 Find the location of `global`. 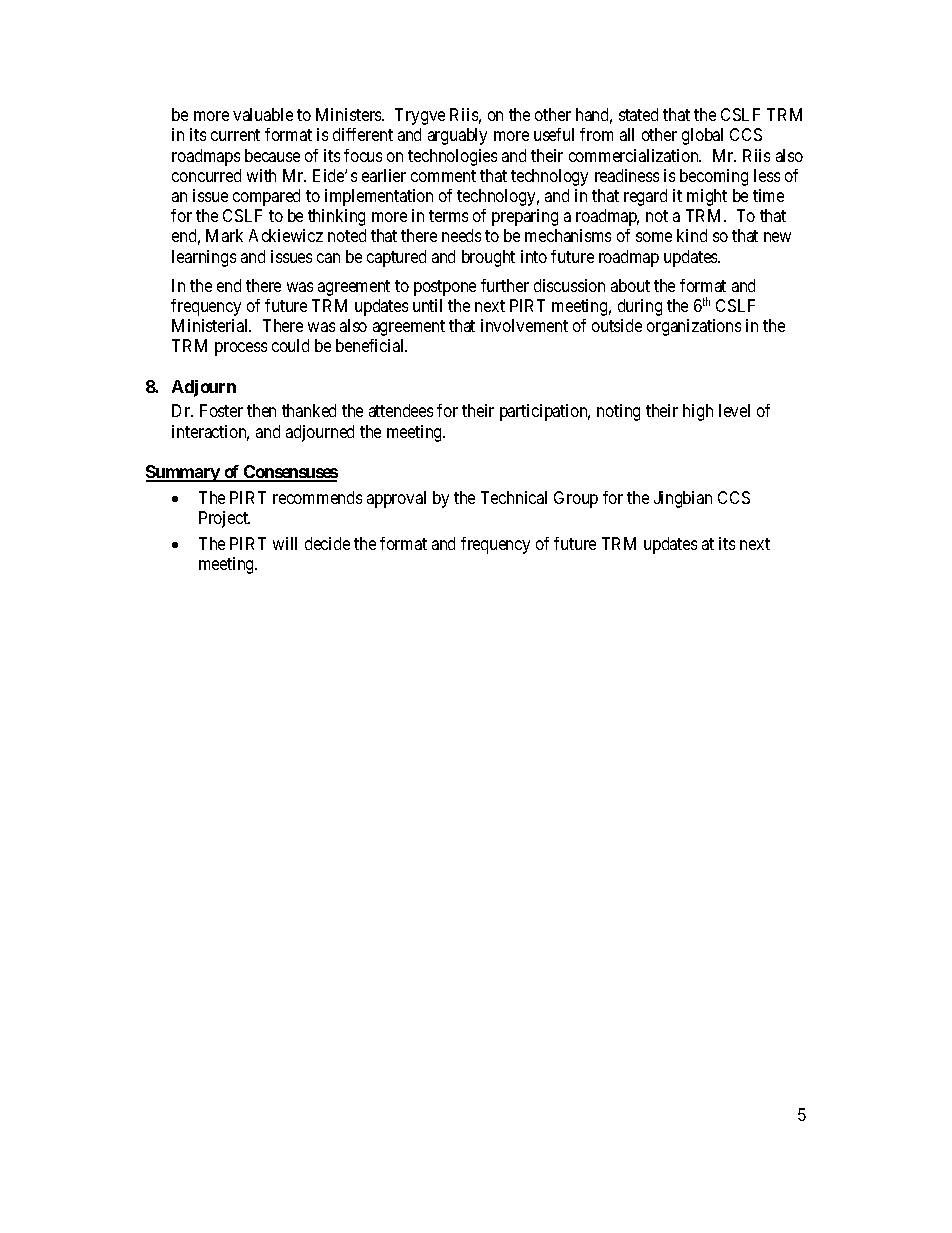

global is located at coordinates (702, 136).
